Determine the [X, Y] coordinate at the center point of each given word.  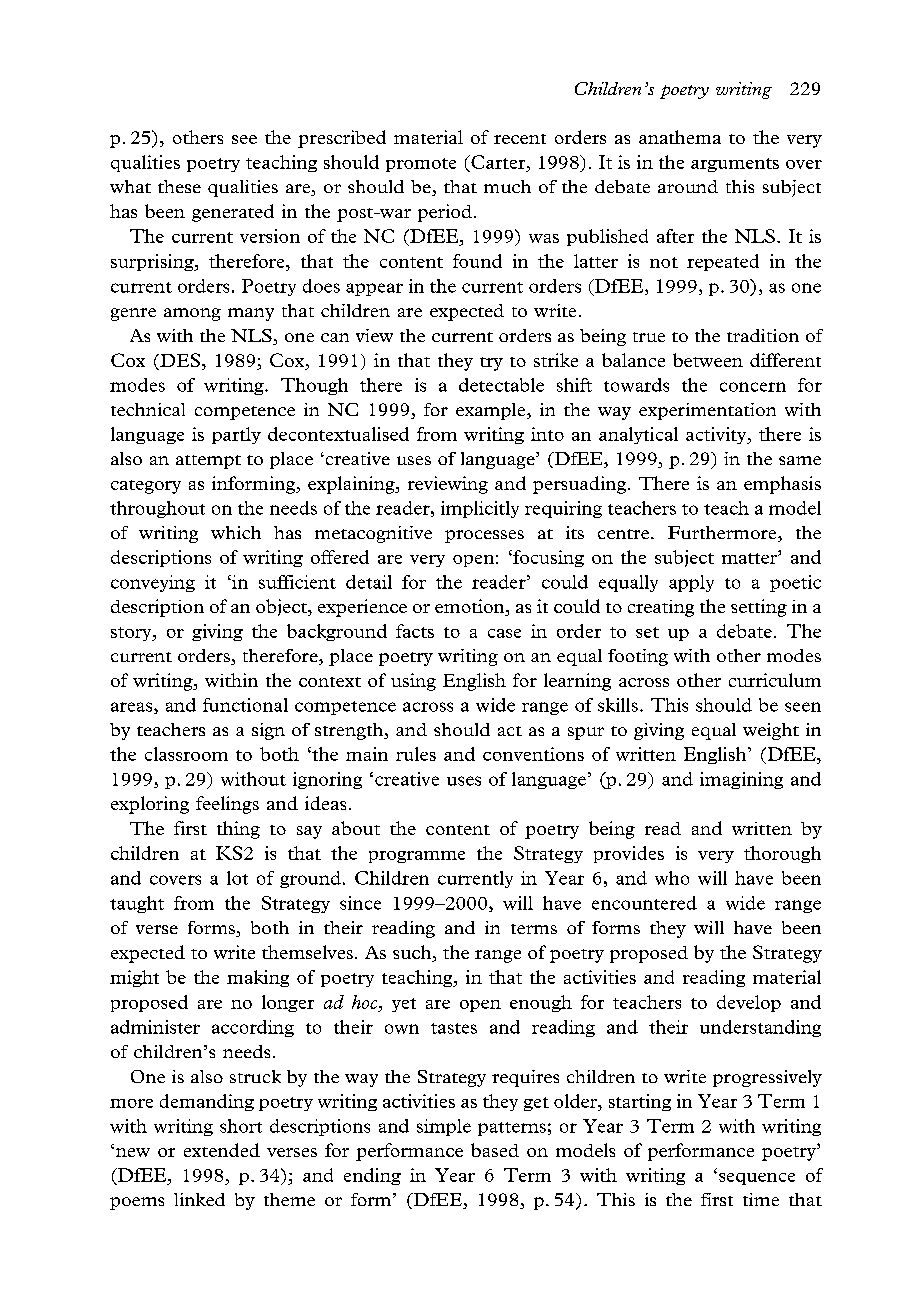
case [504, 633]
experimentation [707, 411]
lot [237, 878]
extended [222, 1150]
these [179, 186]
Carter [498, 162]
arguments [735, 165]
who [672, 878]
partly [236, 435]
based [495, 1150]
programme [417, 857]
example [492, 411]
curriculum [775, 680]
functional [245, 705]
